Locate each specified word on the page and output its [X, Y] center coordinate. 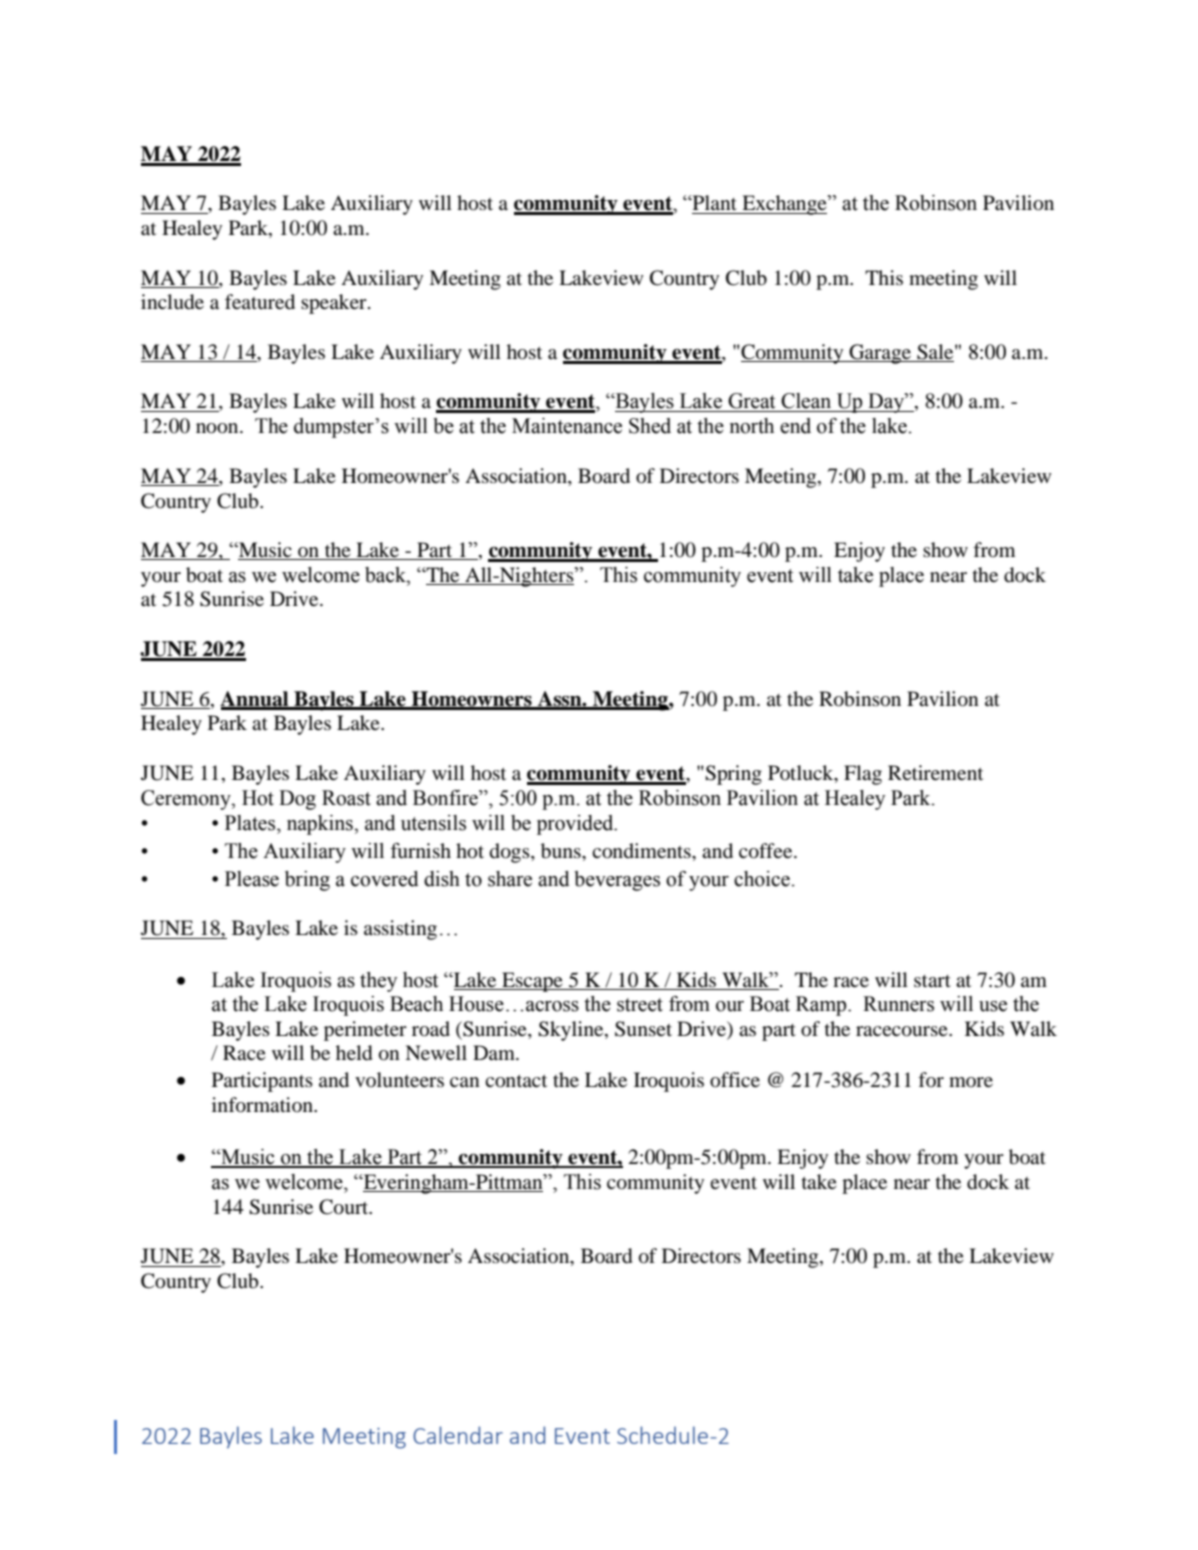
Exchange [784, 205]
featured [260, 302]
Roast [346, 798]
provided [576, 825]
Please [252, 879]
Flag [863, 775]
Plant [714, 202]
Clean [806, 401]
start [932, 981]
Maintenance [567, 426]
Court [345, 1207]
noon [218, 428]
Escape [532, 982]
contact [516, 1081]
